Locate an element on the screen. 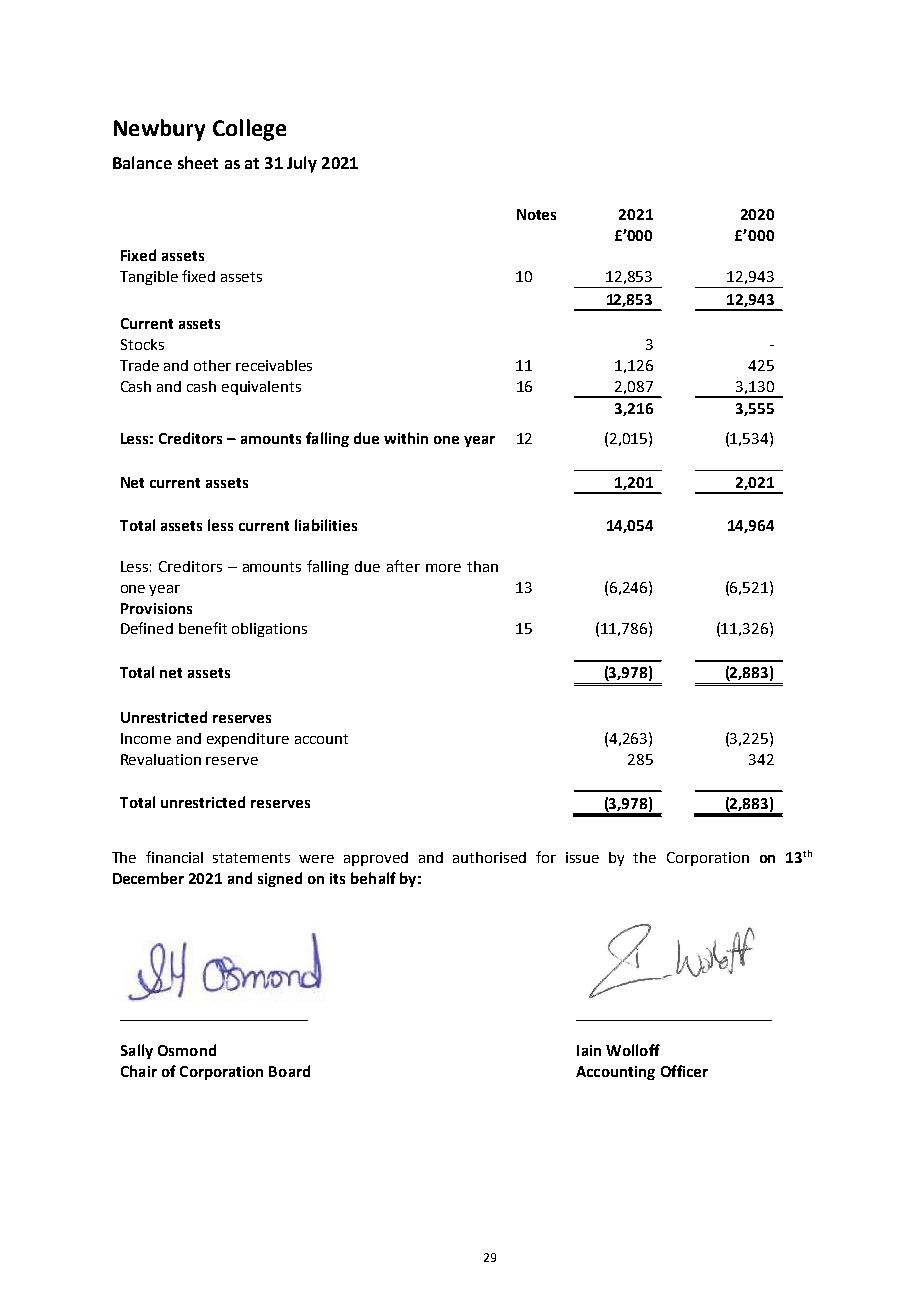 The image size is (924, 1308). within is located at coordinates (406, 438).
